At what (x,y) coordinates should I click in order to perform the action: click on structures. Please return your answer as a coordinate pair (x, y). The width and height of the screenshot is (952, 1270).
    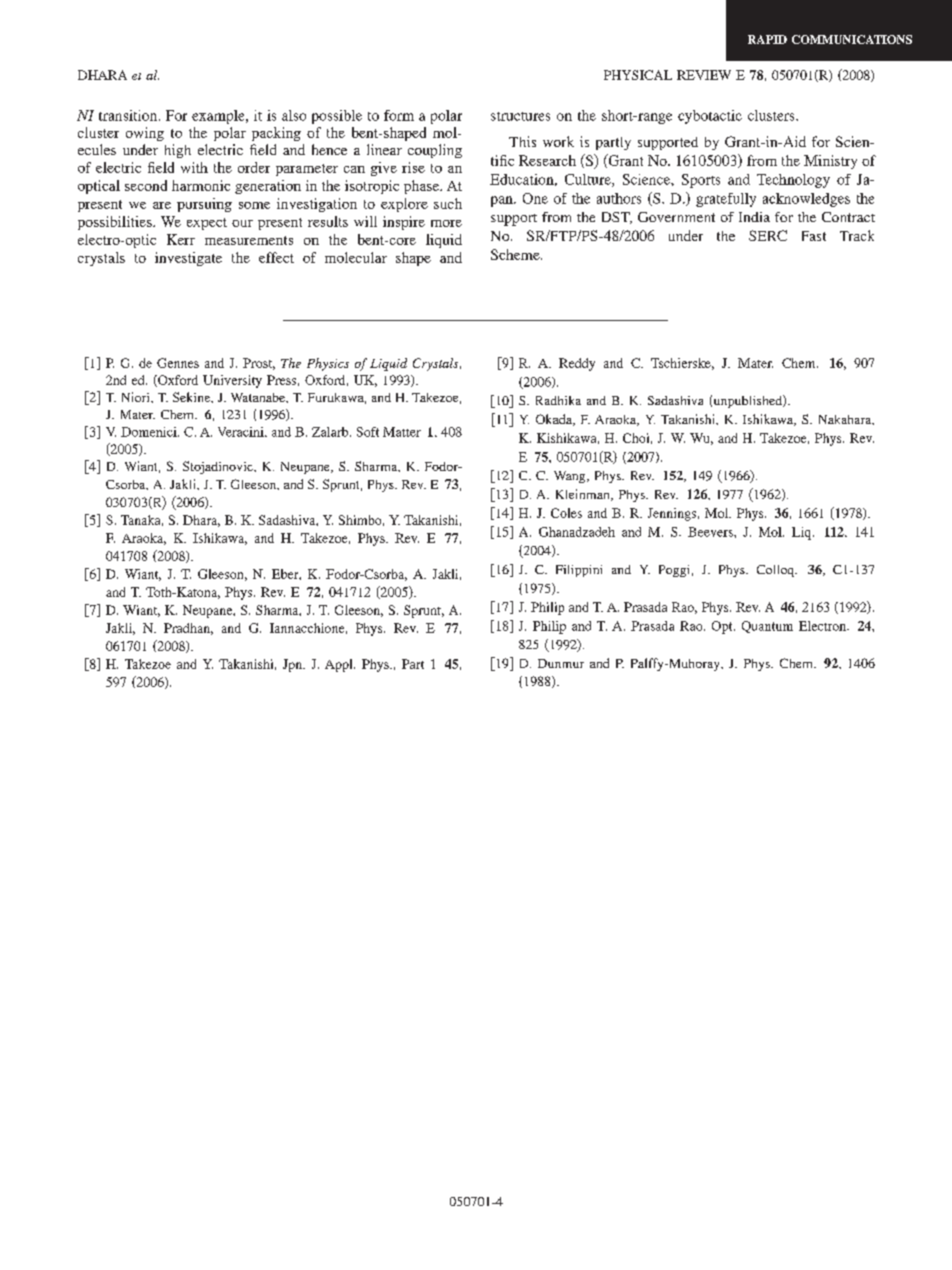
    Looking at the image, I should click on (520, 116).
